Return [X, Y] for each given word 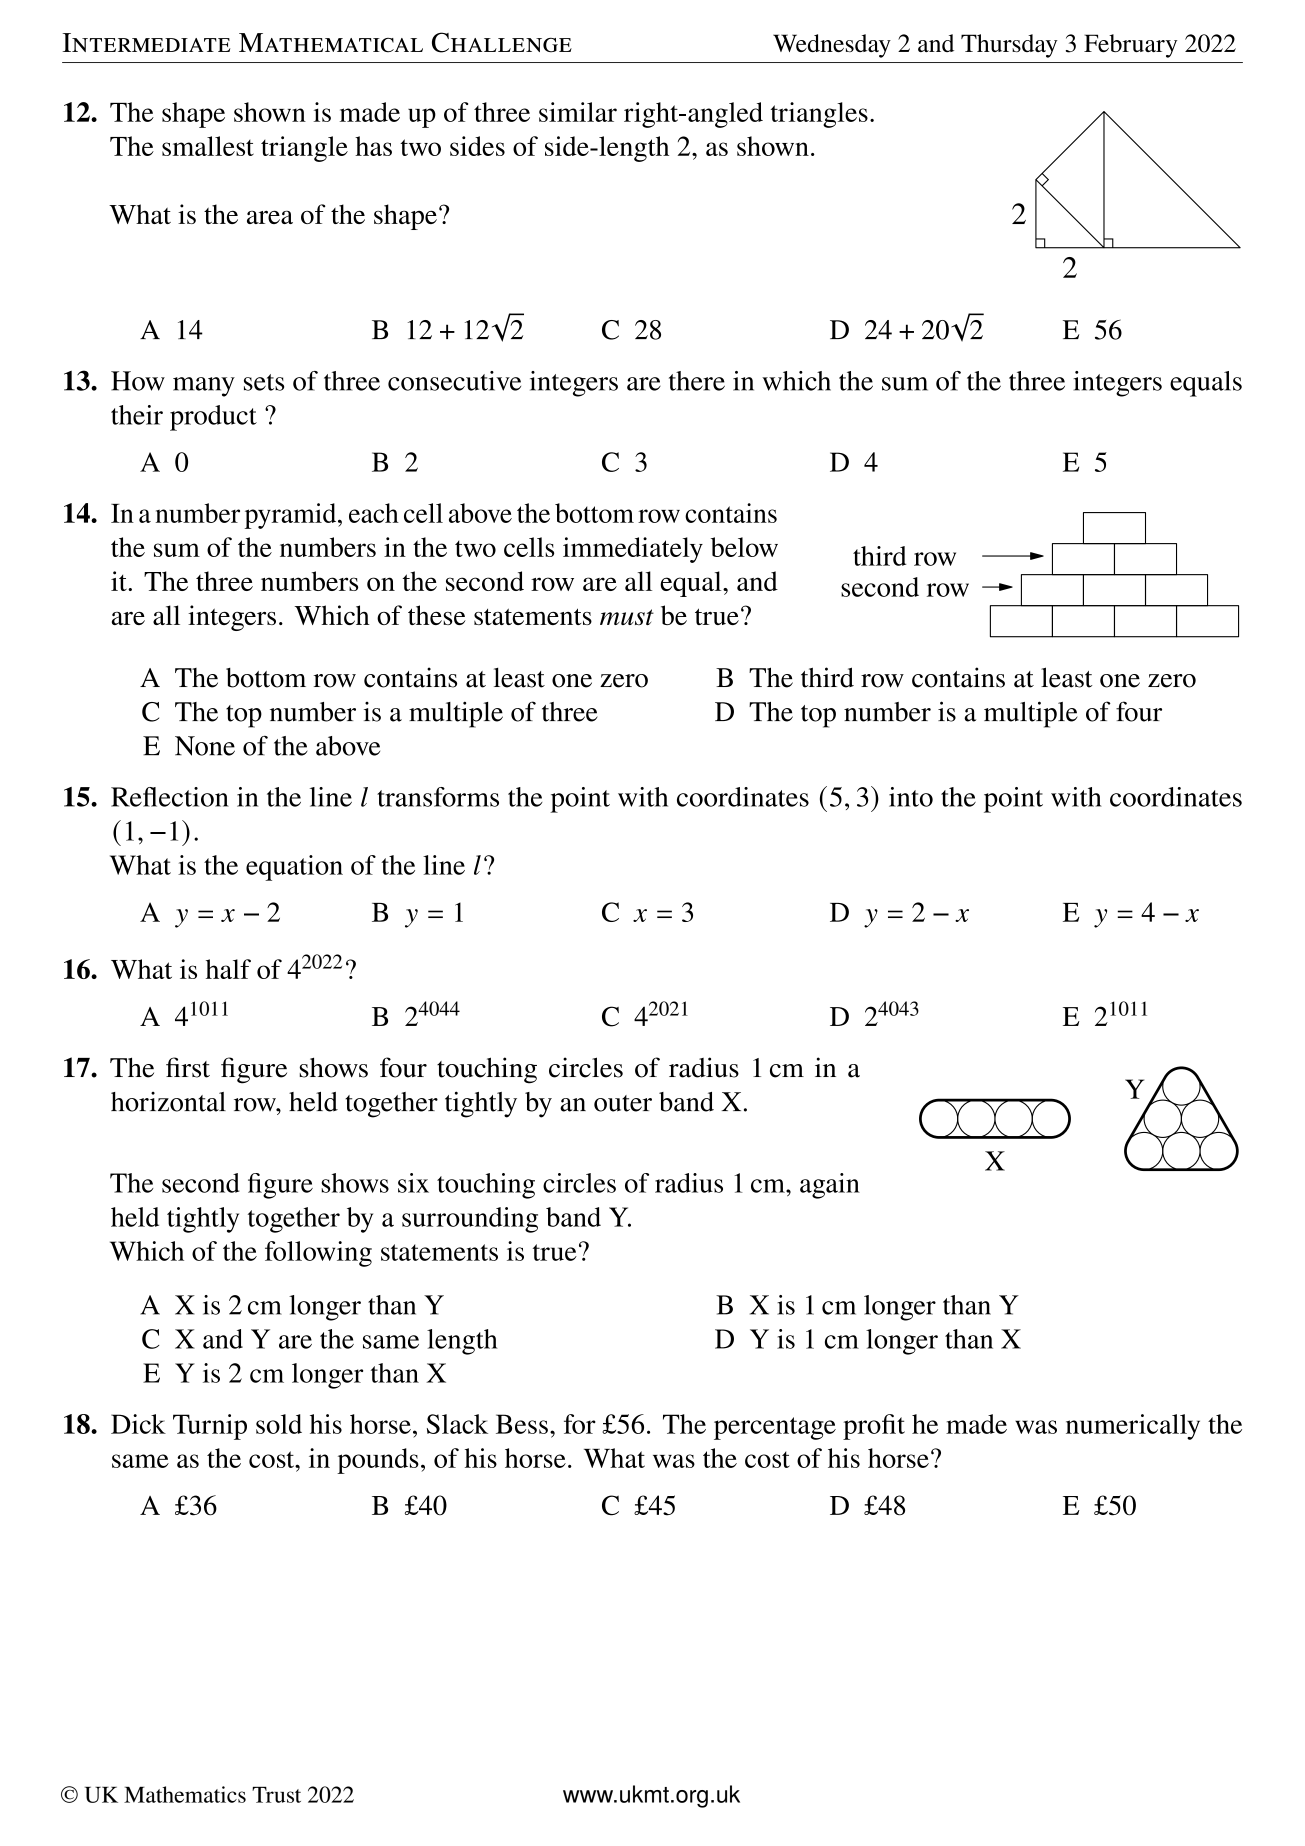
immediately [633, 550]
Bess [522, 1424]
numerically [1133, 1427]
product [213, 418]
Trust [276, 1795]
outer [623, 1103]
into [911, 797]
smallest [208, 146]
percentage [775, 1428]
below [744, 547]
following [318, 1254]
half [228, 969]
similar [578, 112]
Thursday [1009, 46]
